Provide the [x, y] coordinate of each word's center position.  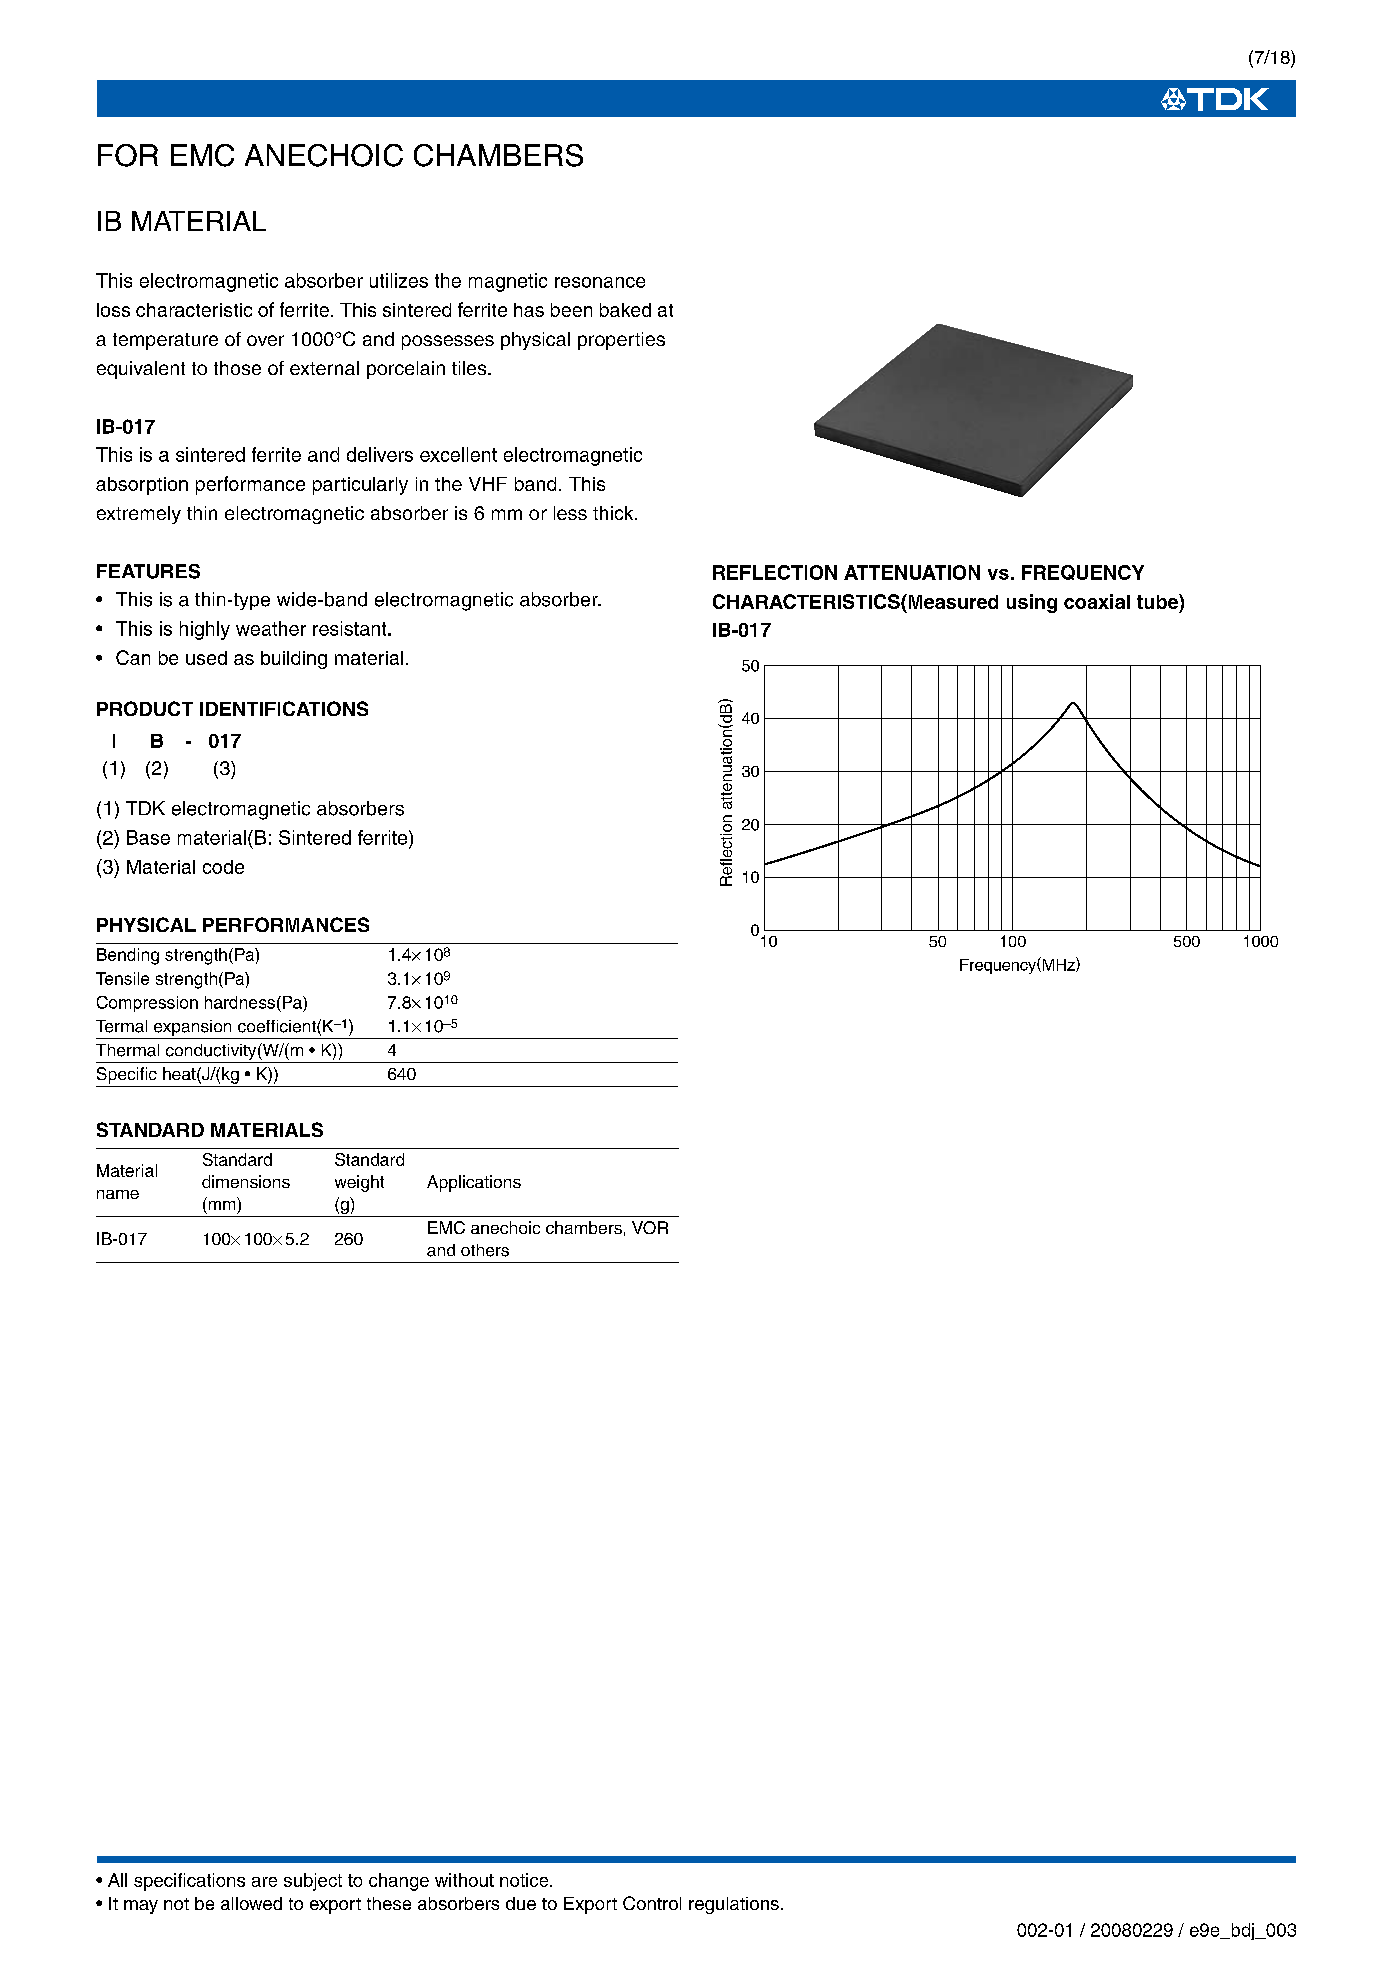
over [265, 340]
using [1032, 603]
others [485, 1250]
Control [652, 1903]
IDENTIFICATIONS [284, 708]
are [264, 1882]
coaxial [1097, 601]
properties [621, 341]
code [223, 867]
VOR [650, 1227]
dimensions [246, 1181]
